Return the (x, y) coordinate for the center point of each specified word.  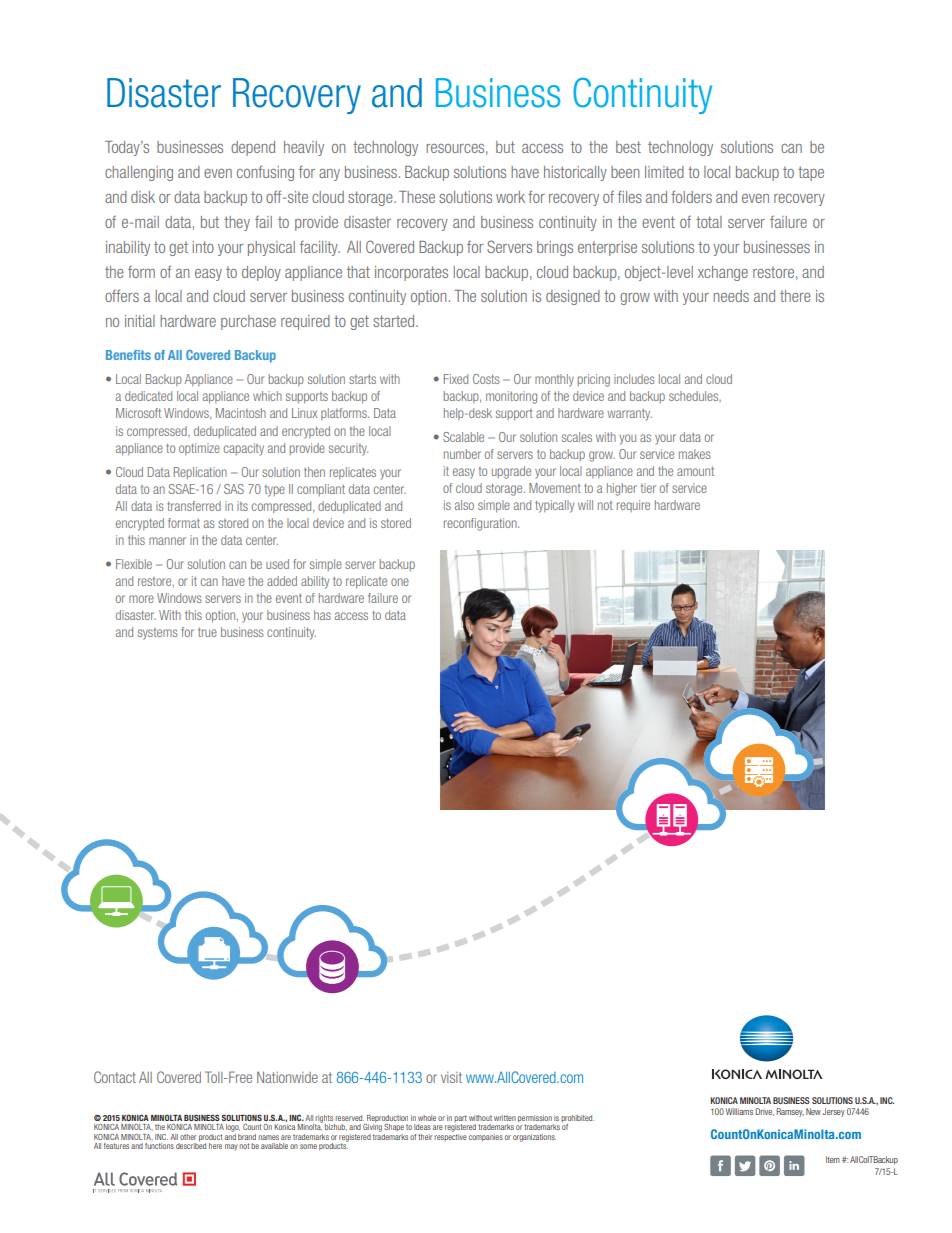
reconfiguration (481, 524)
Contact (115, 1077)
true (207, 632)
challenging (139, 173)
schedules (695, 397)
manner (167, 541)
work (510, 197)
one (400, 582)
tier (648, 488)
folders (691, 196)
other (188, 1137)
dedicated (148, 396)
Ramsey (790, 1112)
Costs (486, 379)
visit (451, 1077)
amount (695, 471)
